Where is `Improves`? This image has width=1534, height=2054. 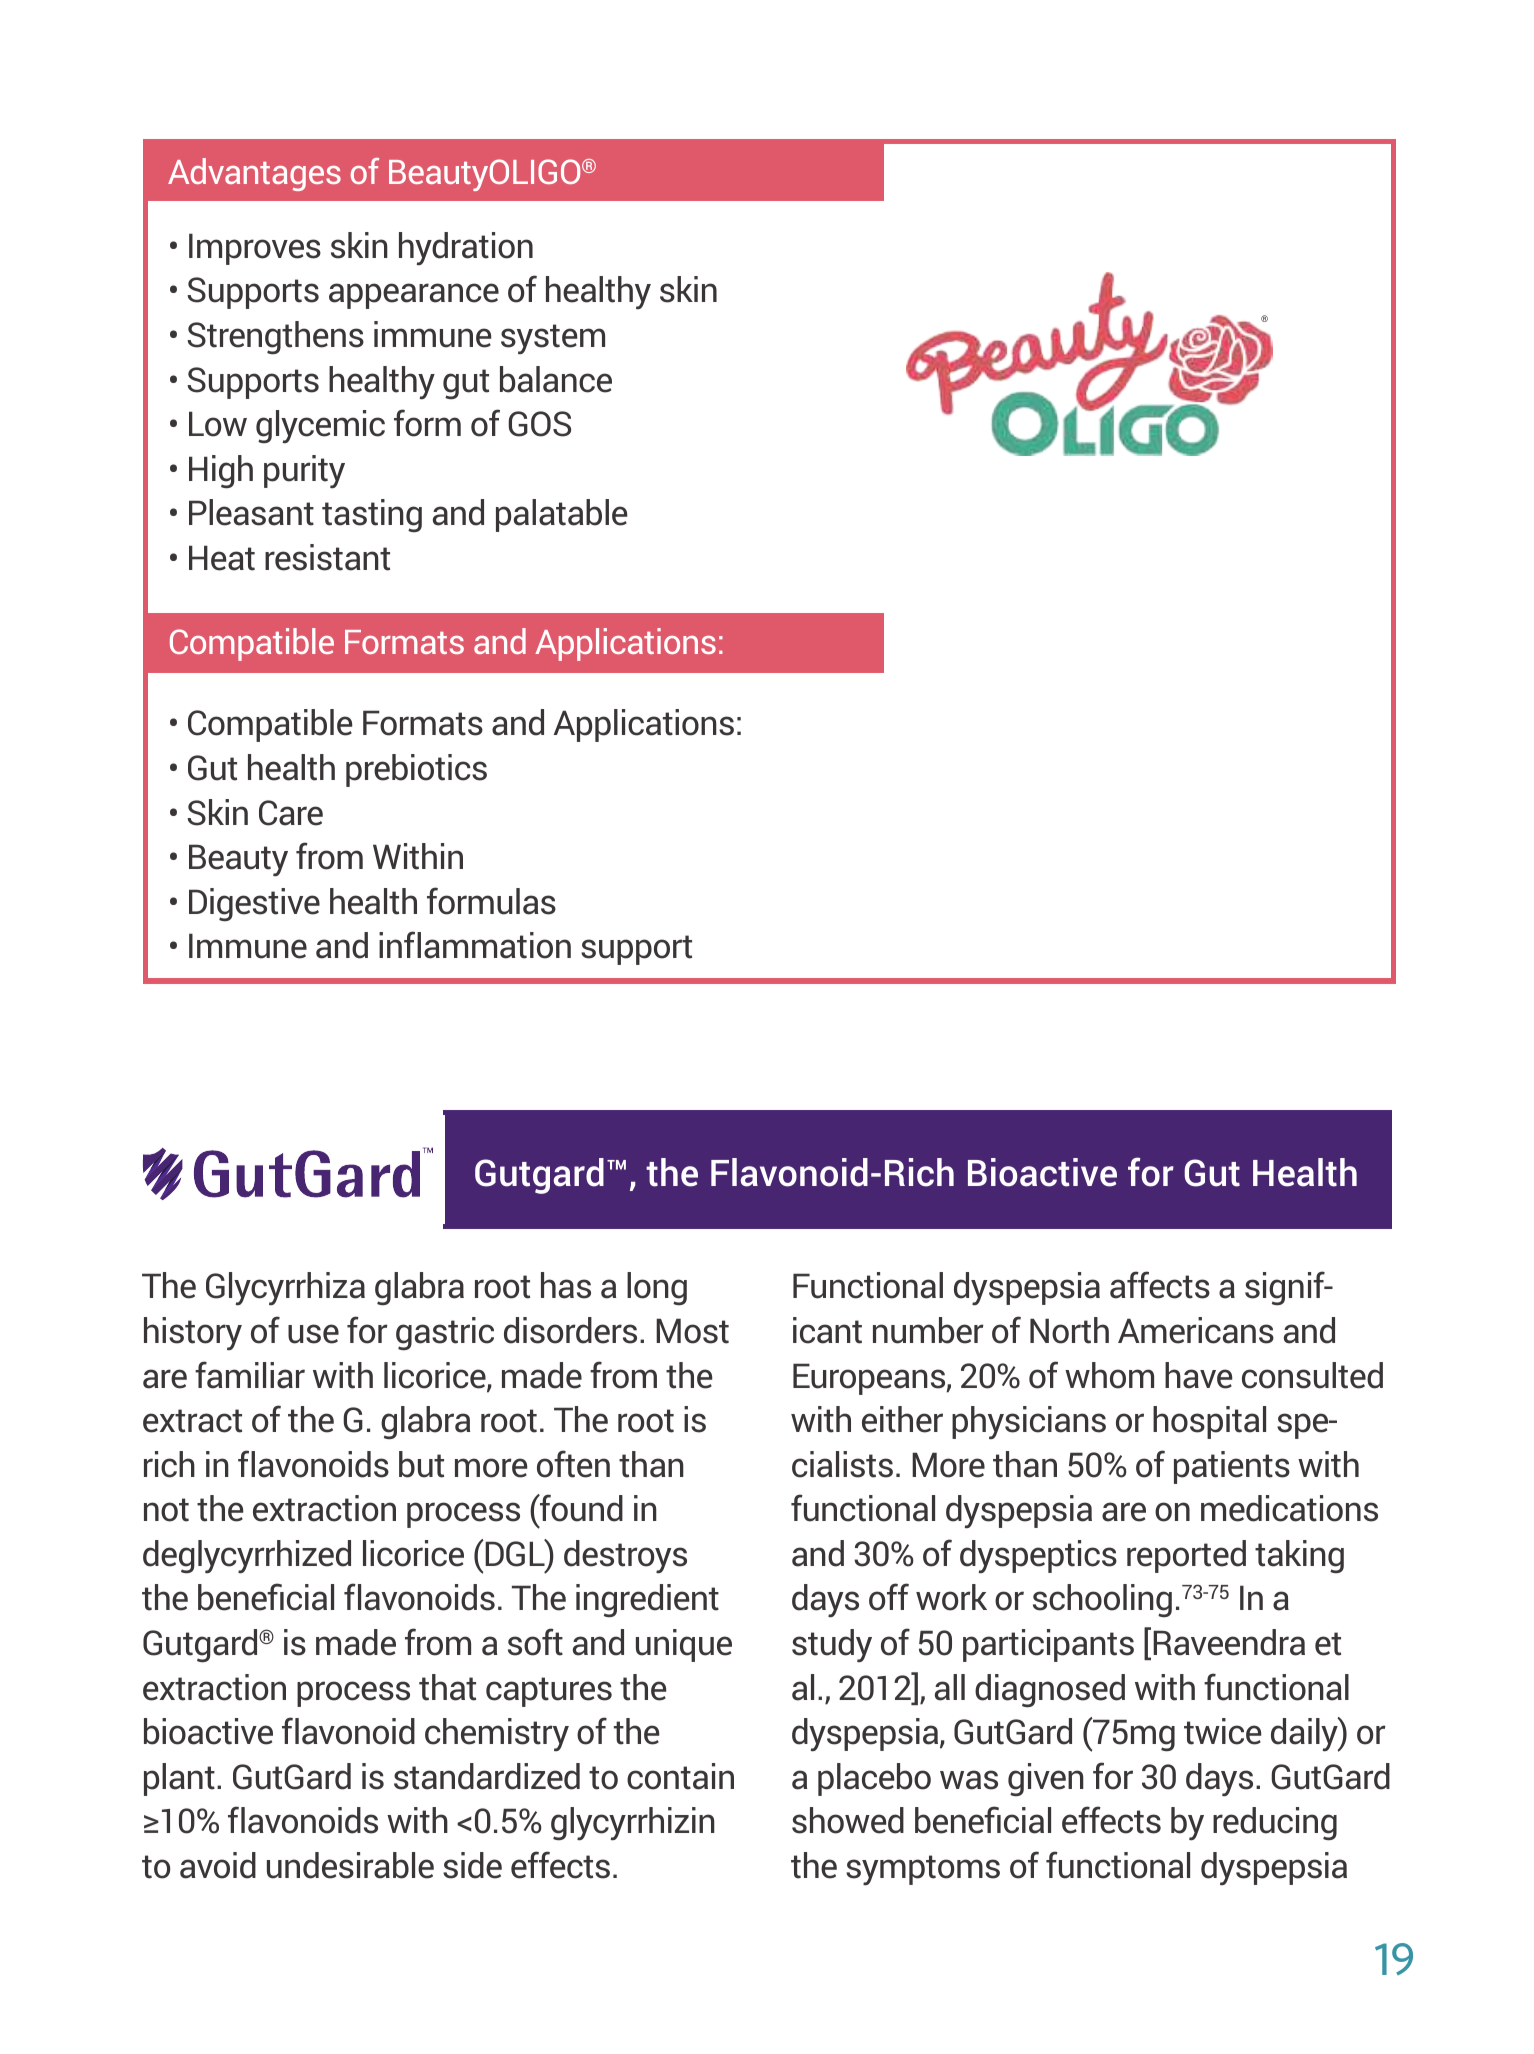 Improves is located at coordinates (255, 249).
